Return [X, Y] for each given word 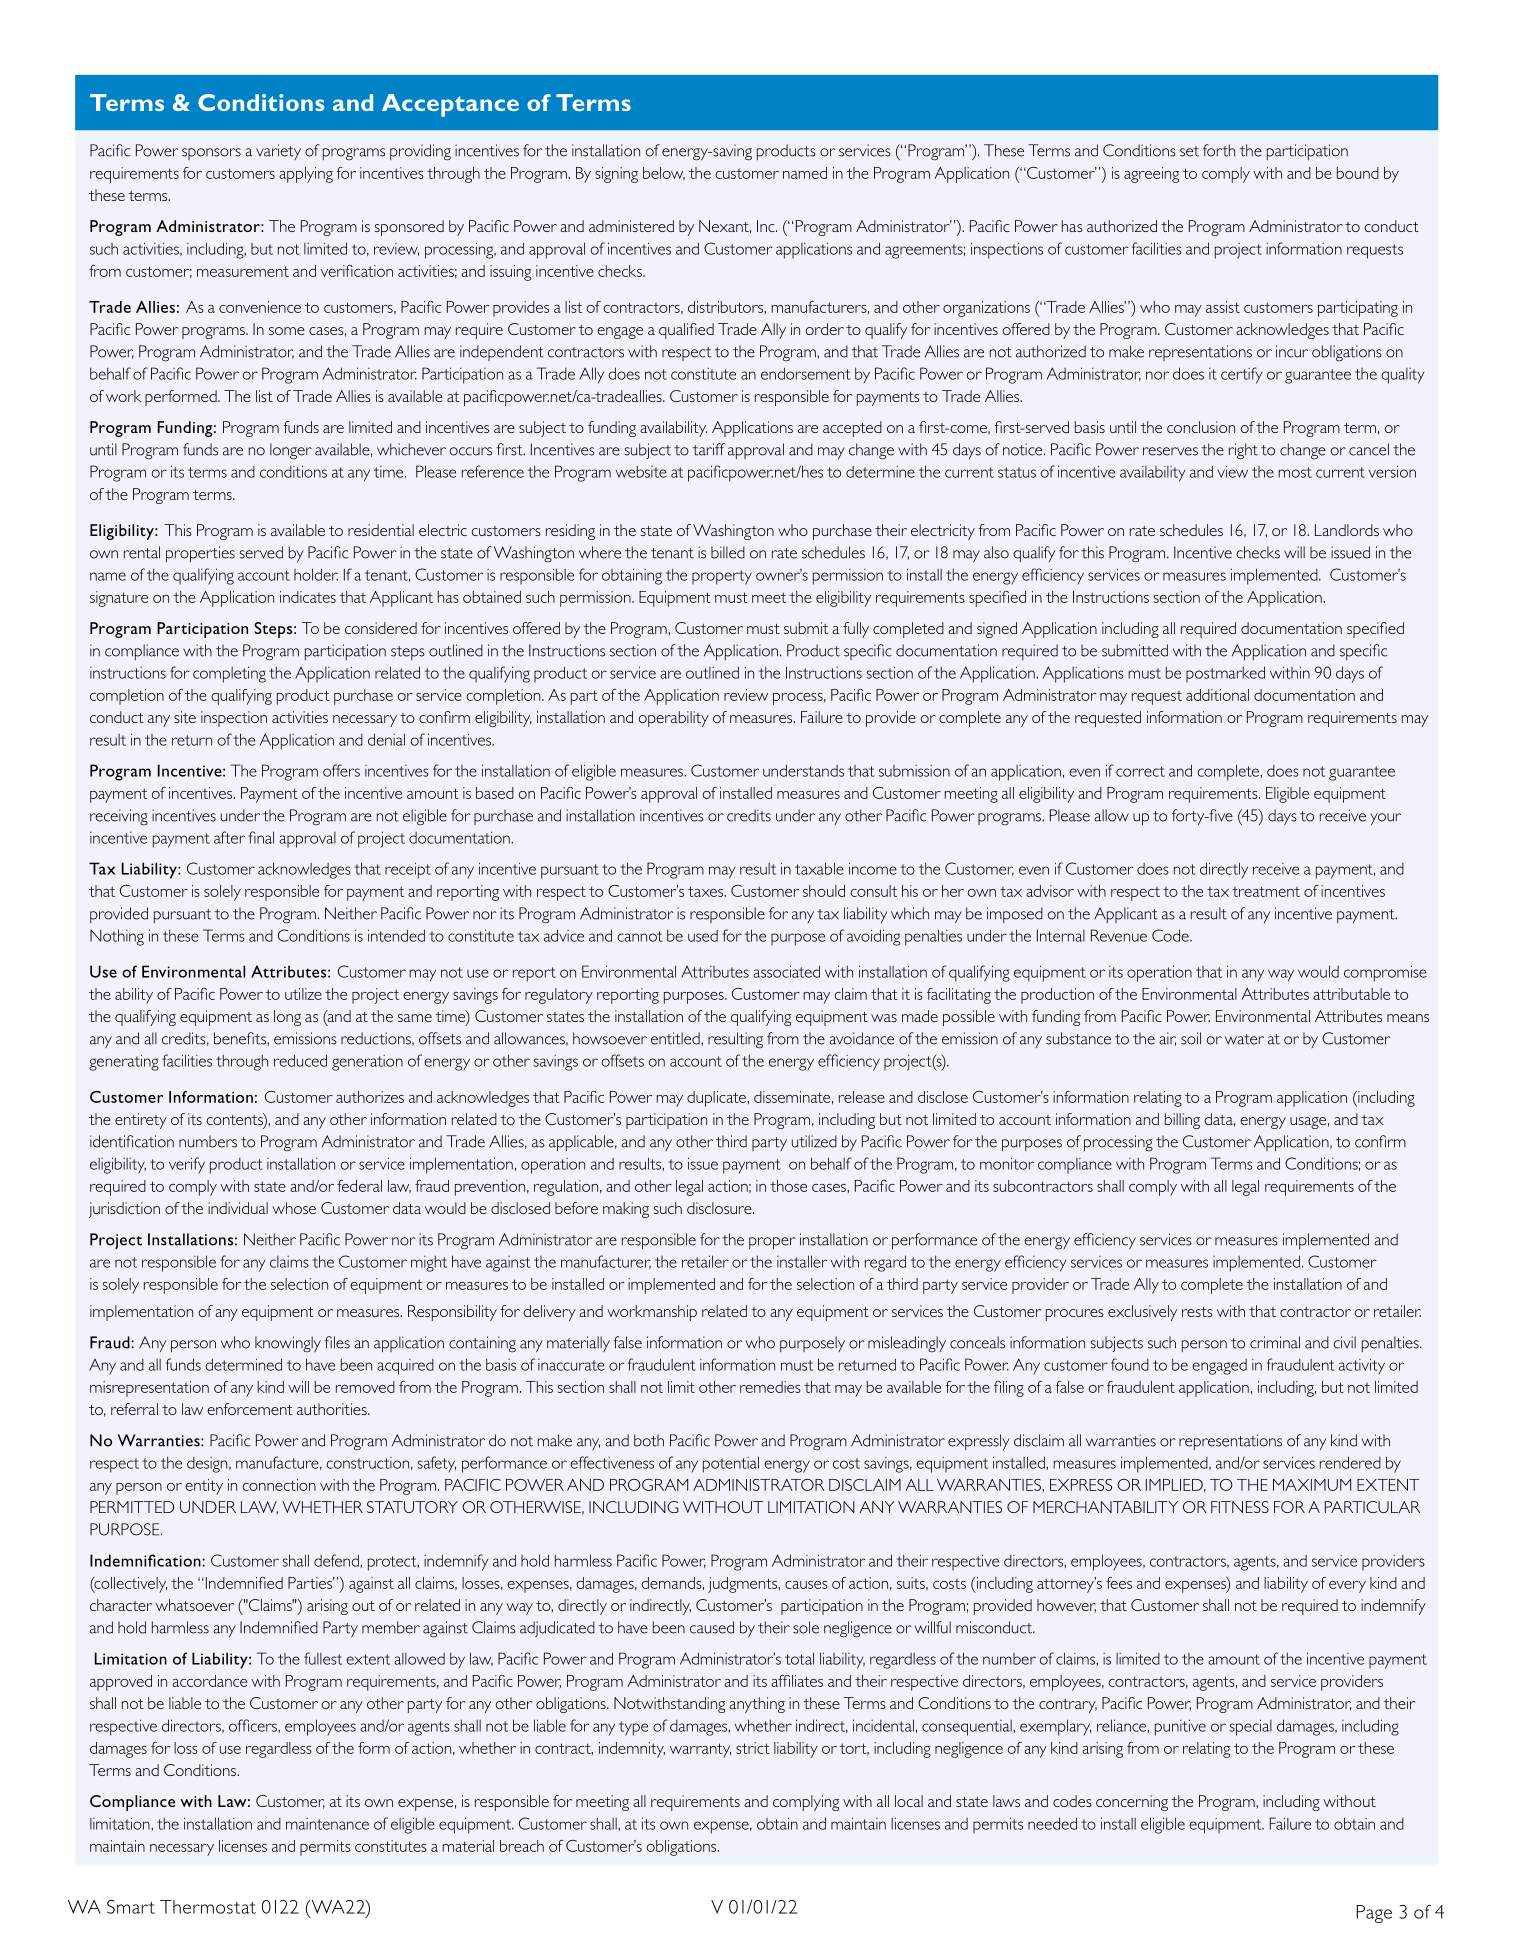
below [664, 174]
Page [1374, 1914]
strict [753, 1748]
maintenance [327, 1824]
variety [278, 152]
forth [1219, 150]
